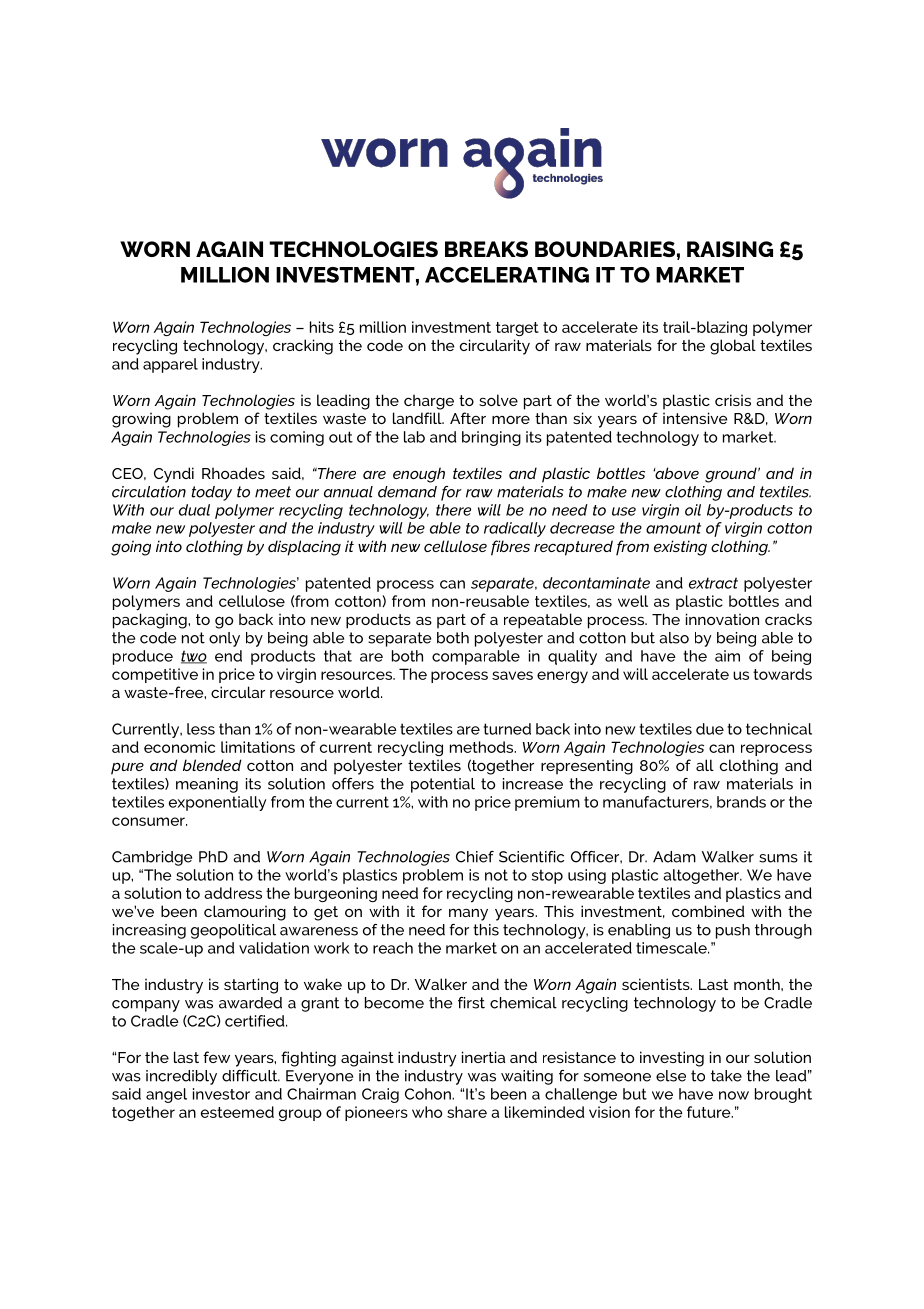 This image has width=924, height=1309. I want to click on Rhoades, so click(233, 473).
